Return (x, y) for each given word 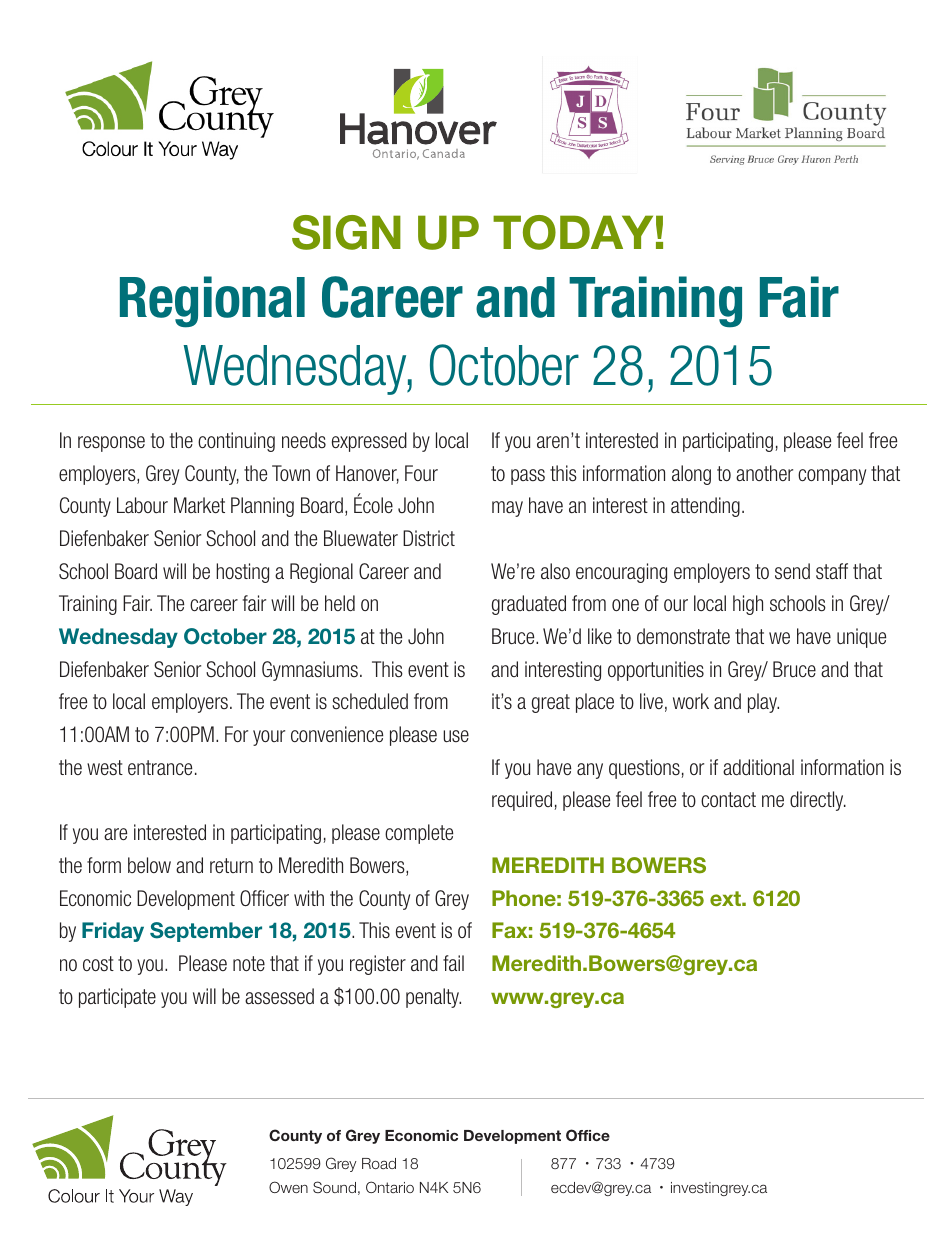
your (269, 738)
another (764, 473)
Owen (288, 1187)
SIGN (346, 232)
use (456, 736)
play (763, 703)
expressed (369, 442)
